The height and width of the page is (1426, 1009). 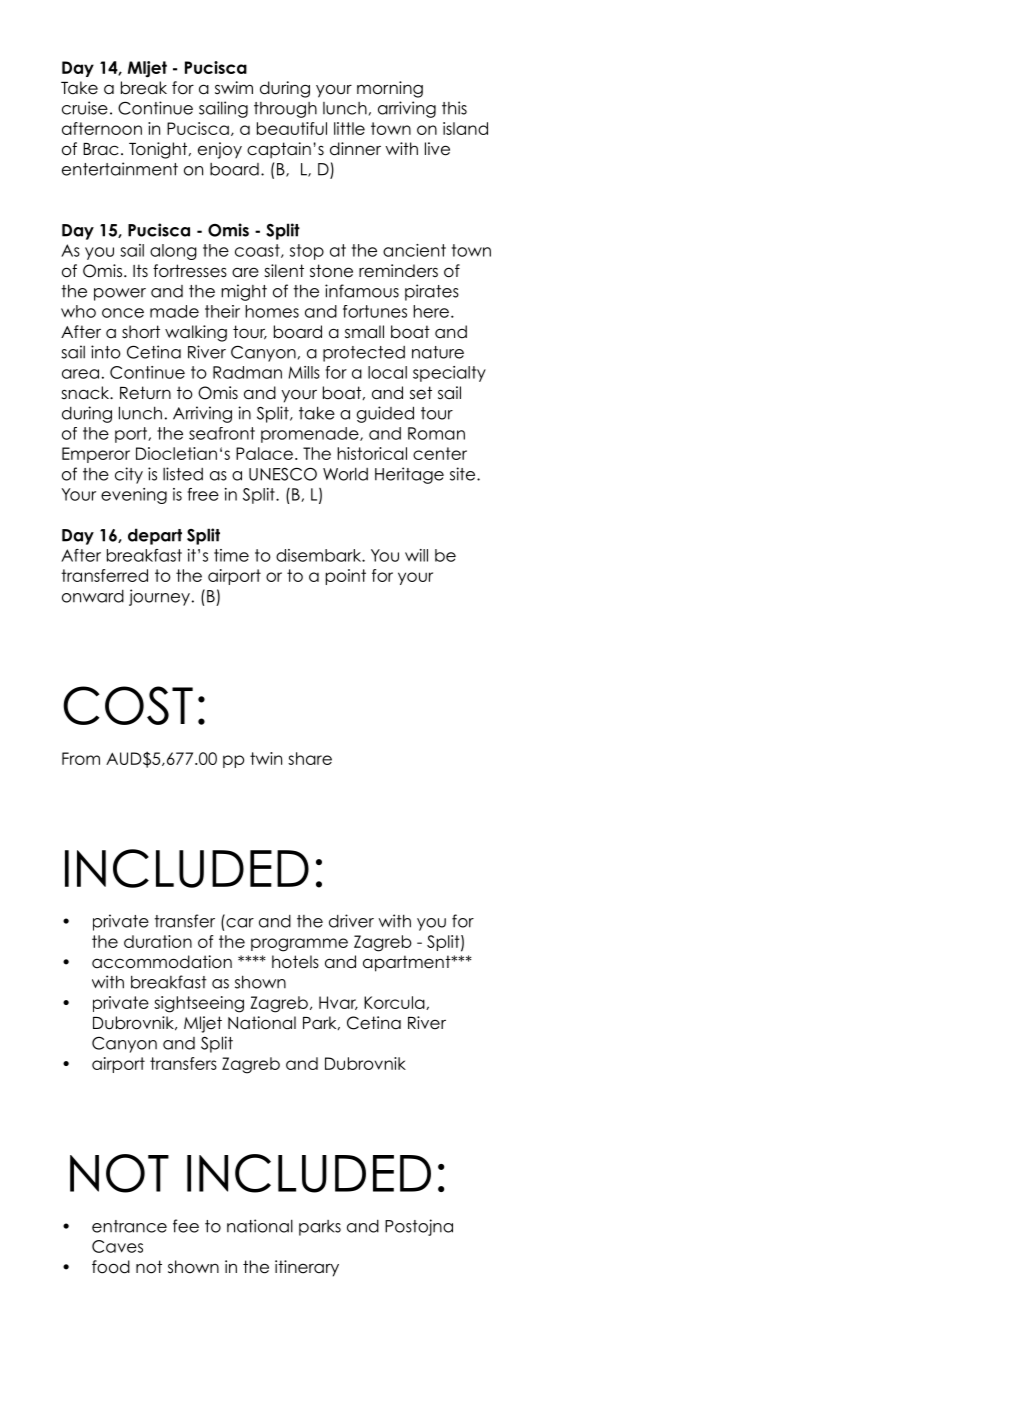 What do you see at coordinates (134, 496) in the page?
I see `evening` at bounding box center [134, 496].
